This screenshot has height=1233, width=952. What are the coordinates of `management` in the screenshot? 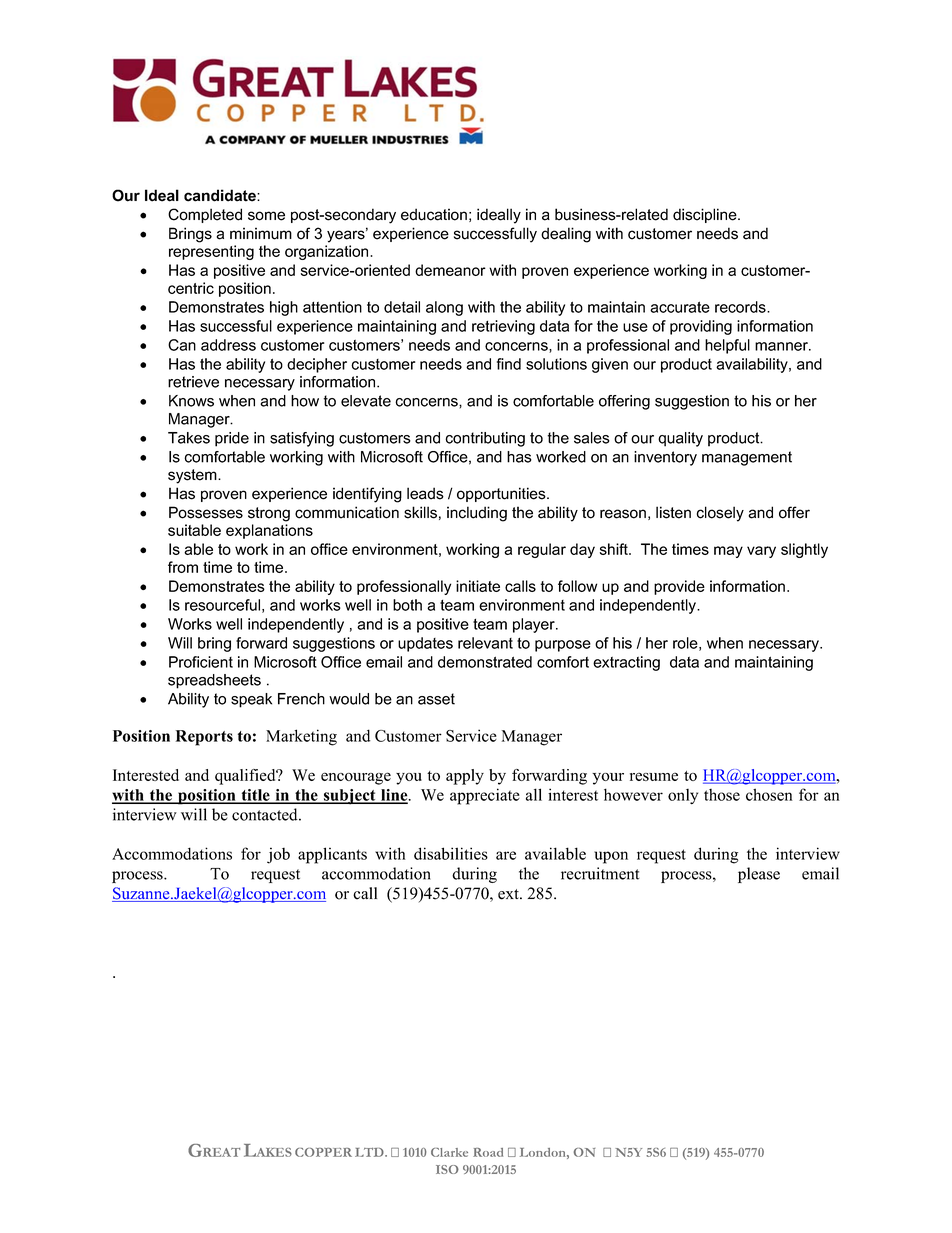 It's located at (747, 458).
